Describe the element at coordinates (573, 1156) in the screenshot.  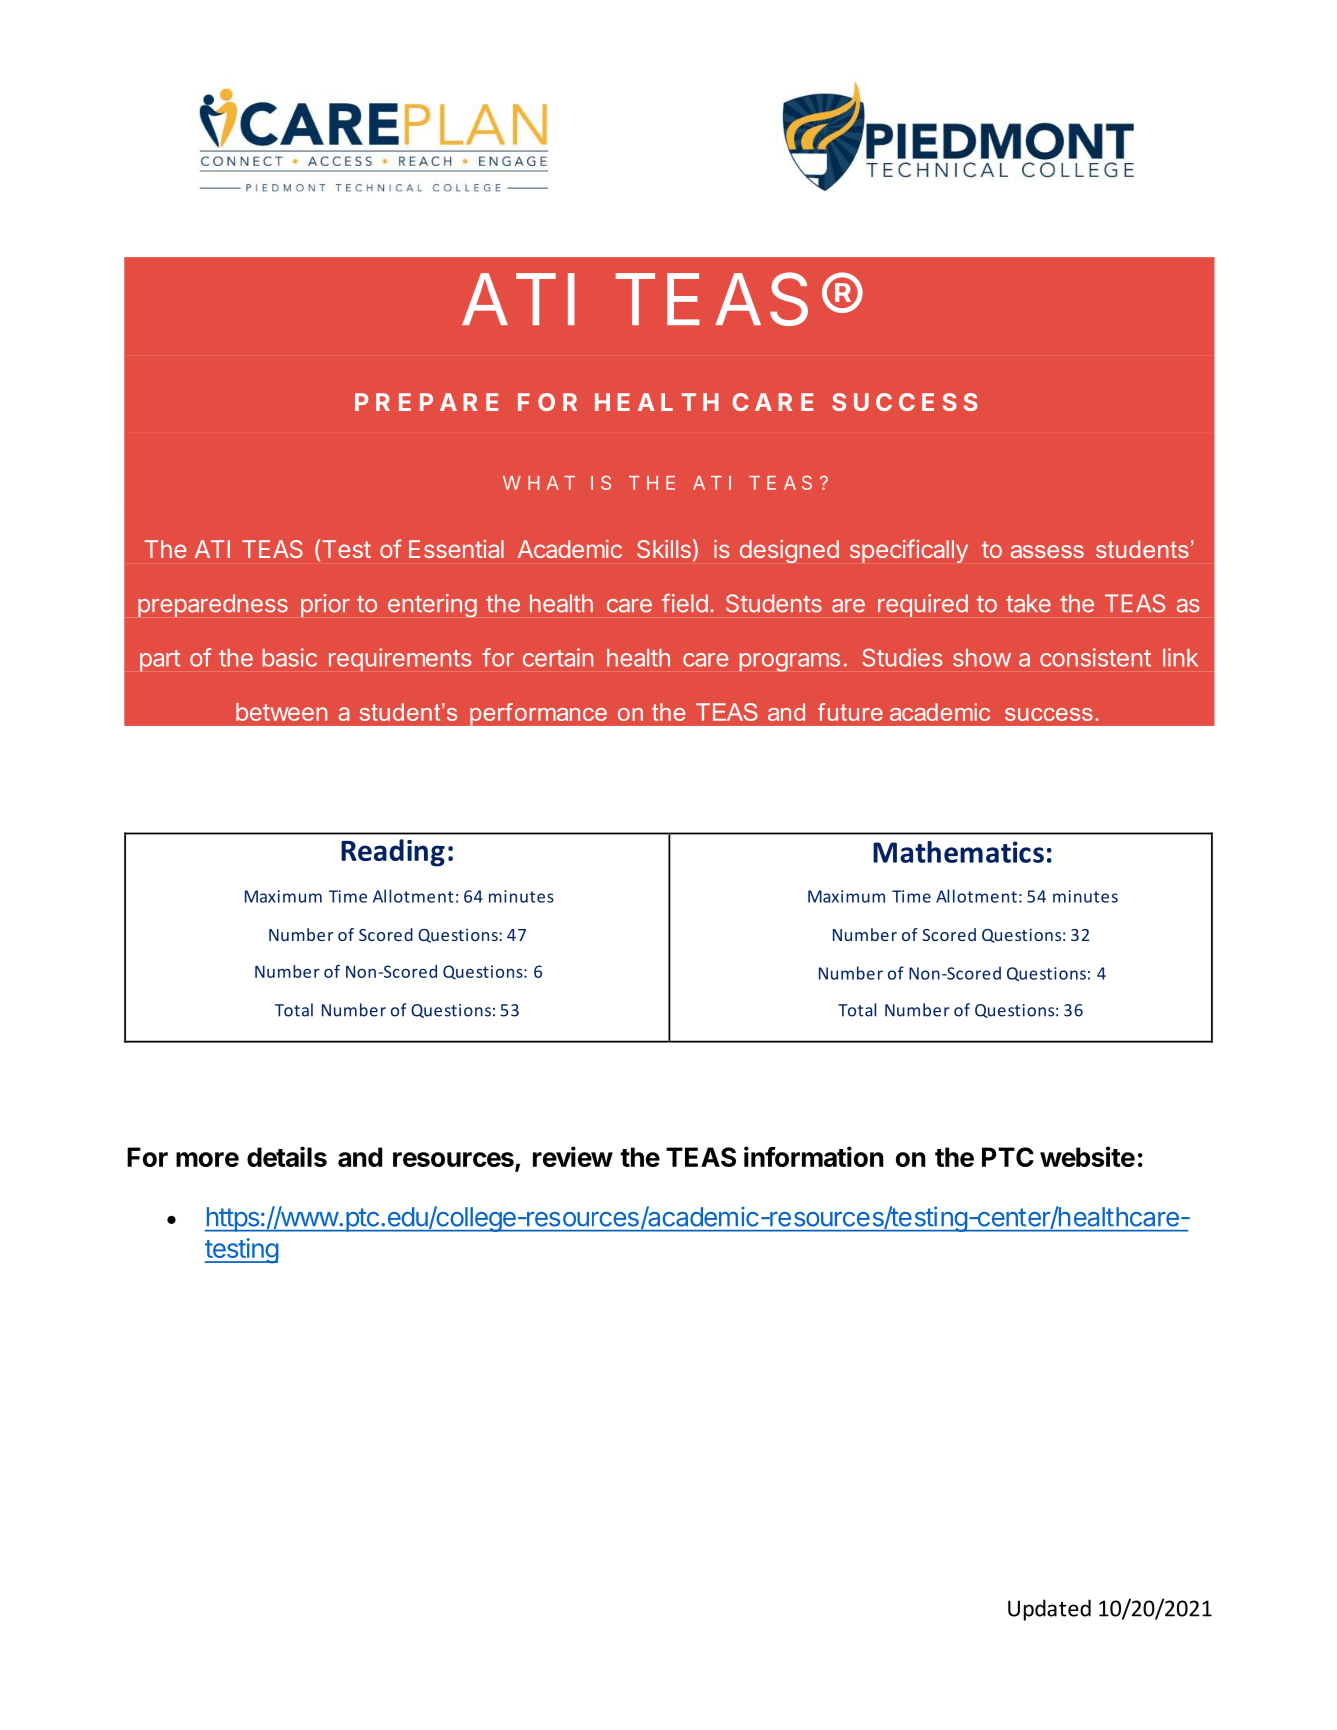
I see `review` at that location.
